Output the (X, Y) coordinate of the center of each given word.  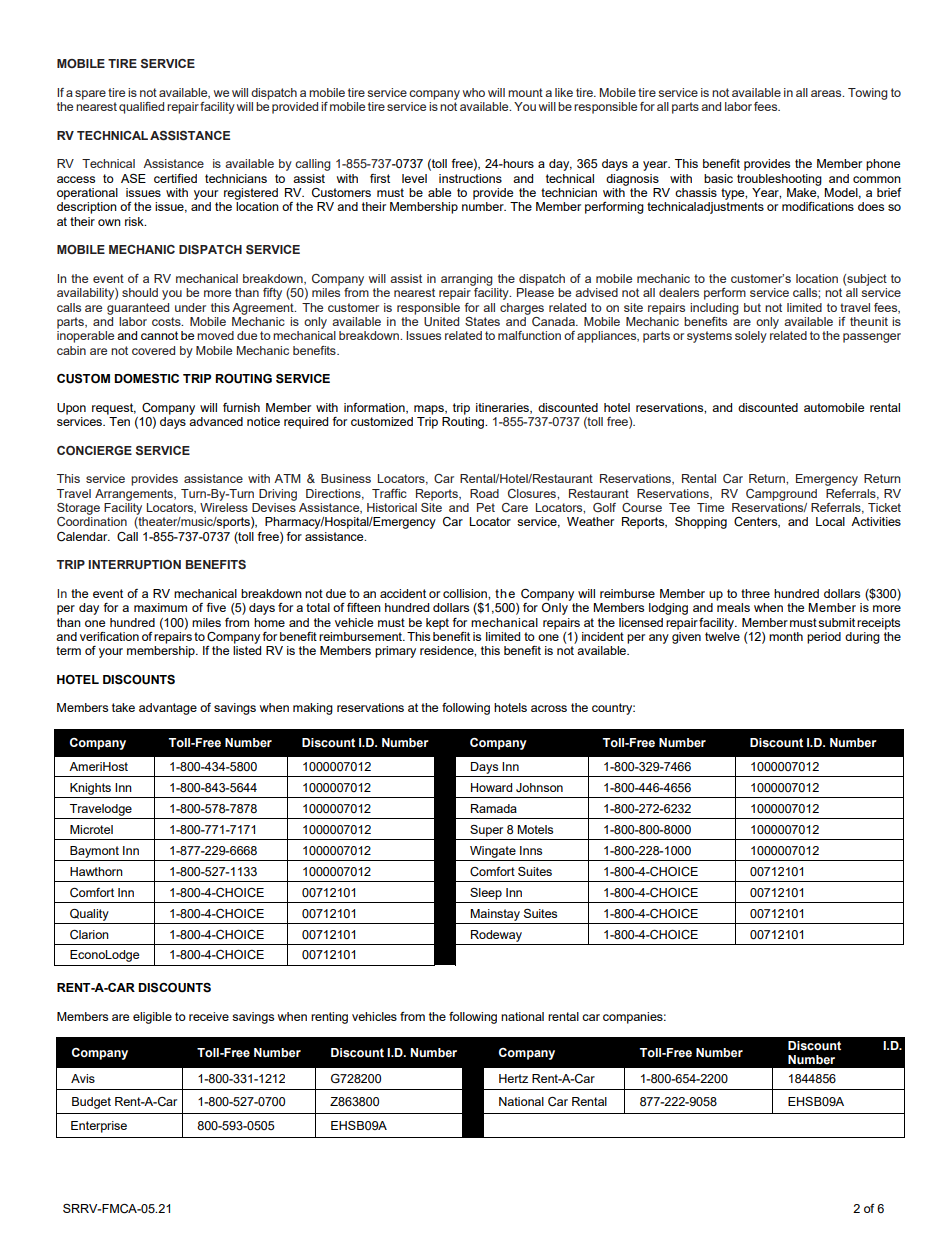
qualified (141, 108)
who (474, 92)
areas (827, 93)
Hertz (513, 1078)
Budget (91, 1103)
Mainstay (495, 915)
